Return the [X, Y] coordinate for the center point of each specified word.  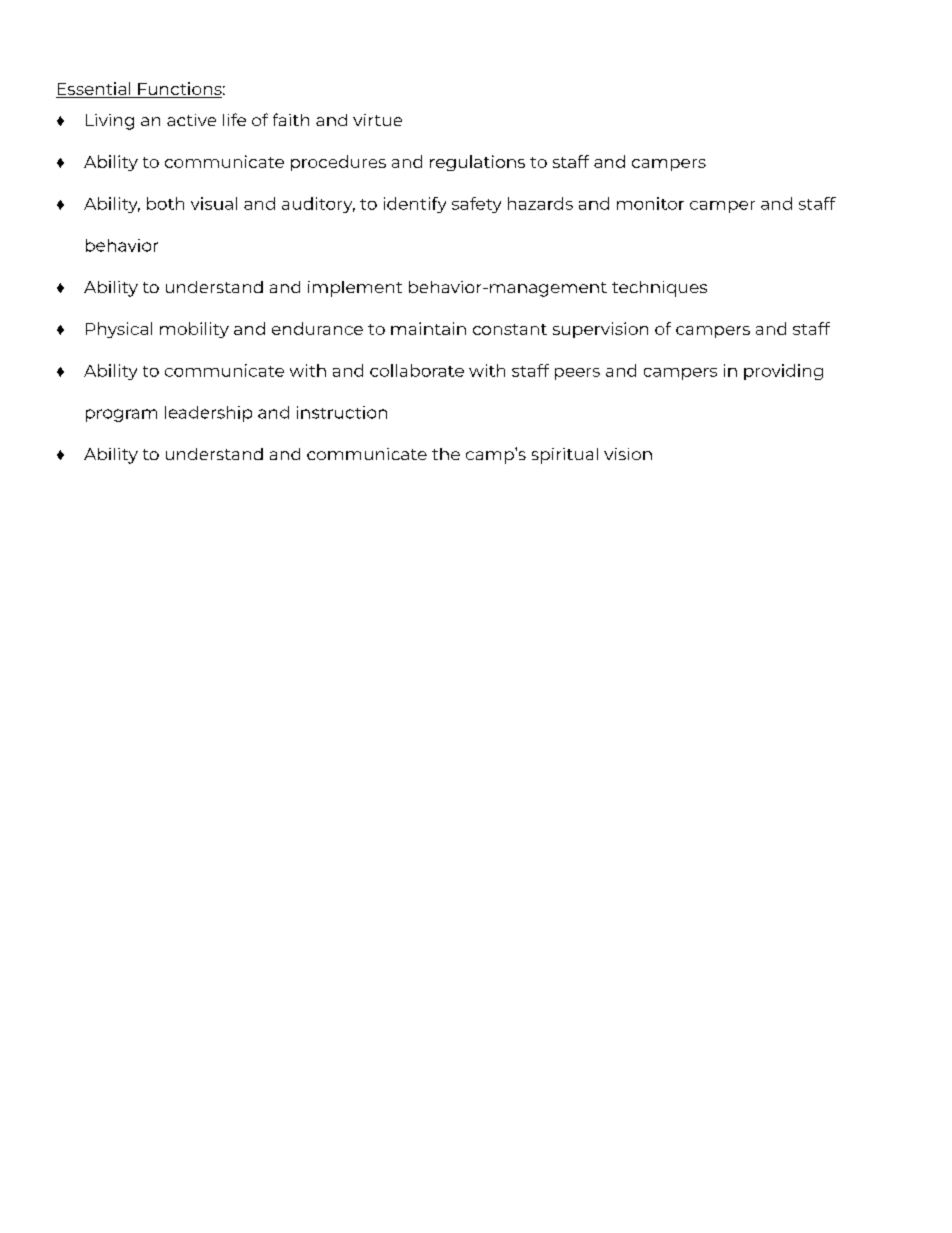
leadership [208, 414]
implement [355, 289]
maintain [428, 328]
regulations [477, 163]
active [191, 120]
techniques [659, 289]
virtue [377, 120]
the [446, 454]
